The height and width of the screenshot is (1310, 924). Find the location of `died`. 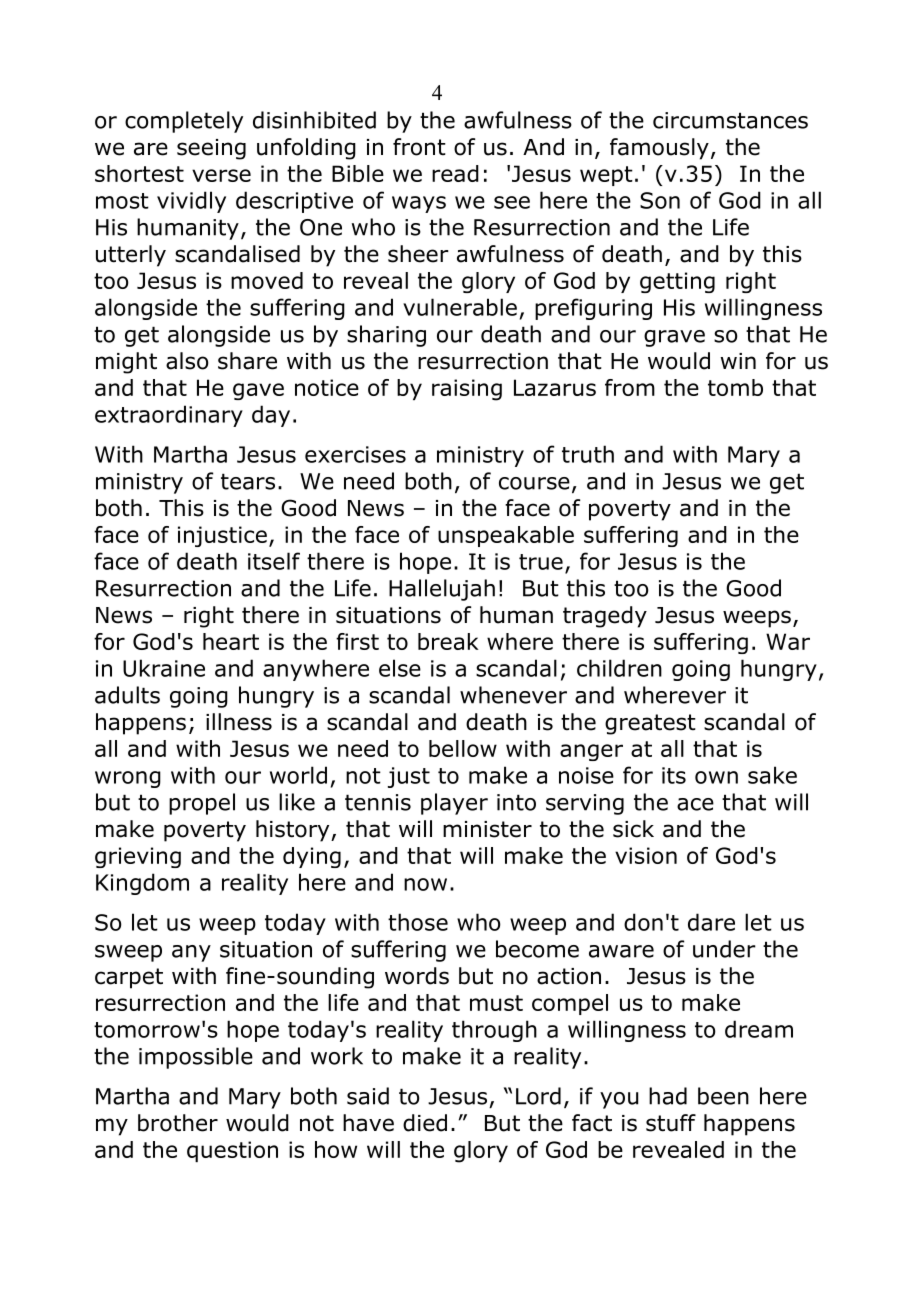

died is located at coordinates (425, 1123).
